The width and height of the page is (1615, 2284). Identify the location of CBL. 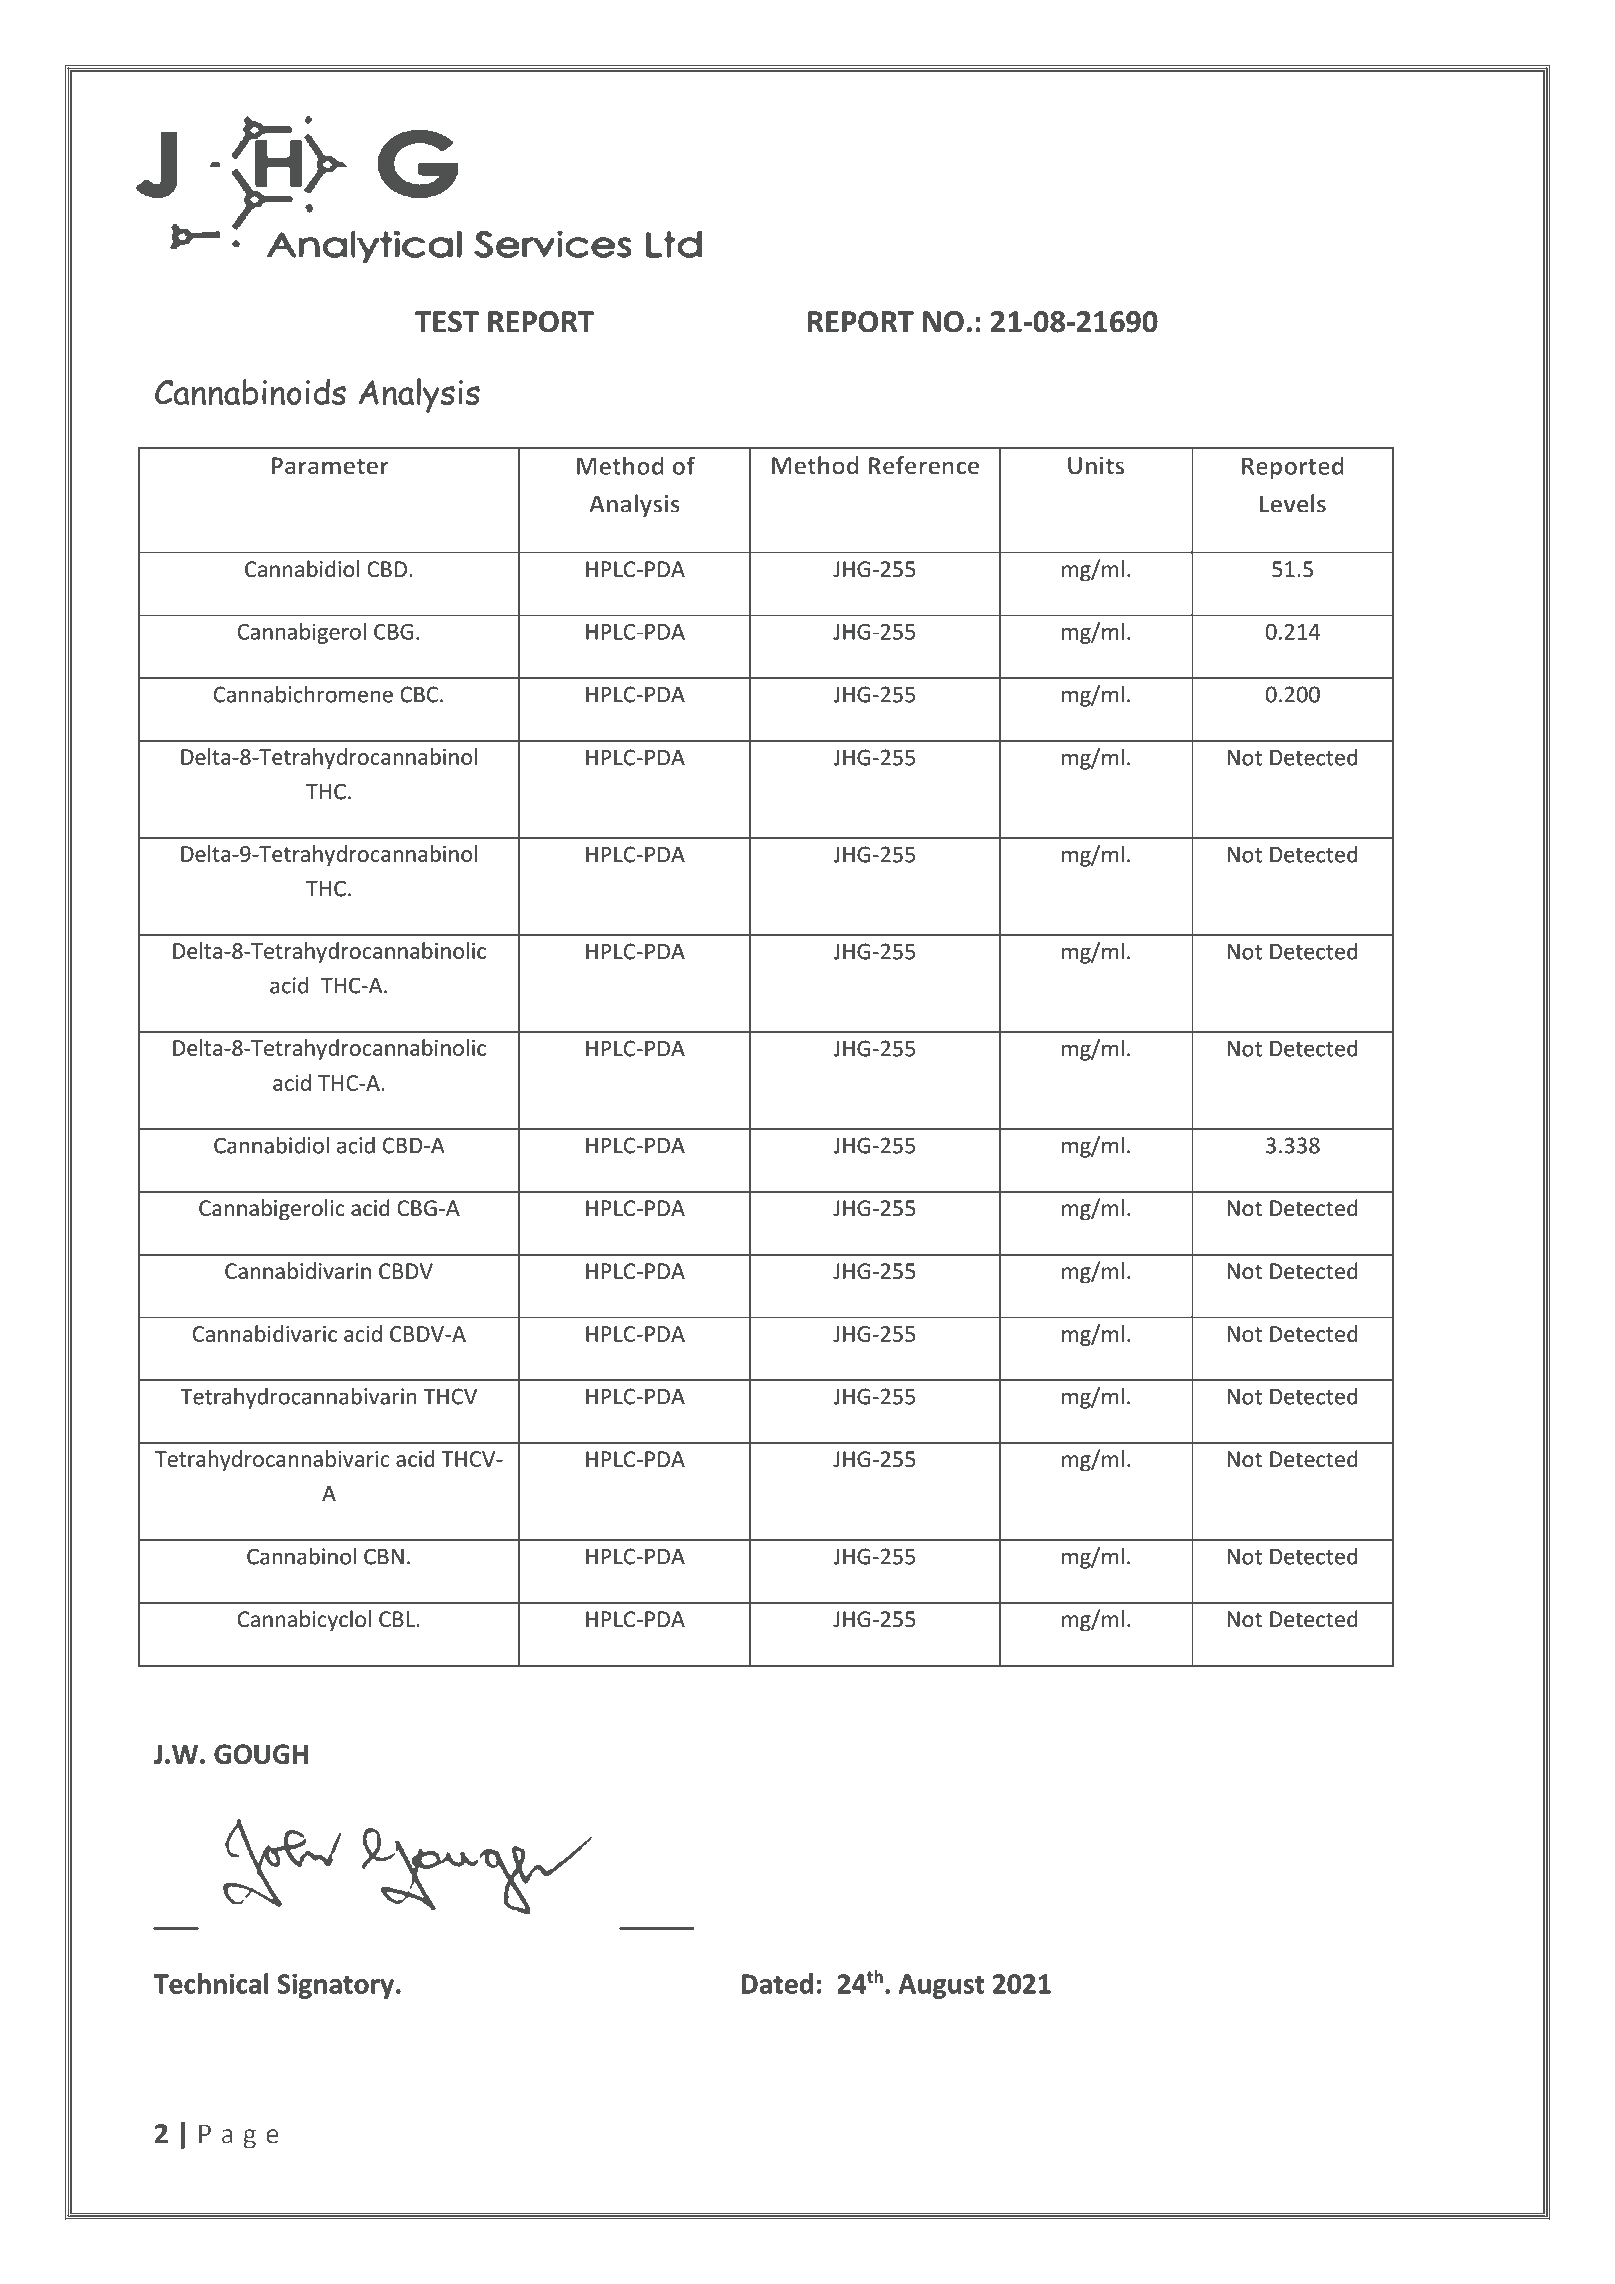
(397, 1619).
